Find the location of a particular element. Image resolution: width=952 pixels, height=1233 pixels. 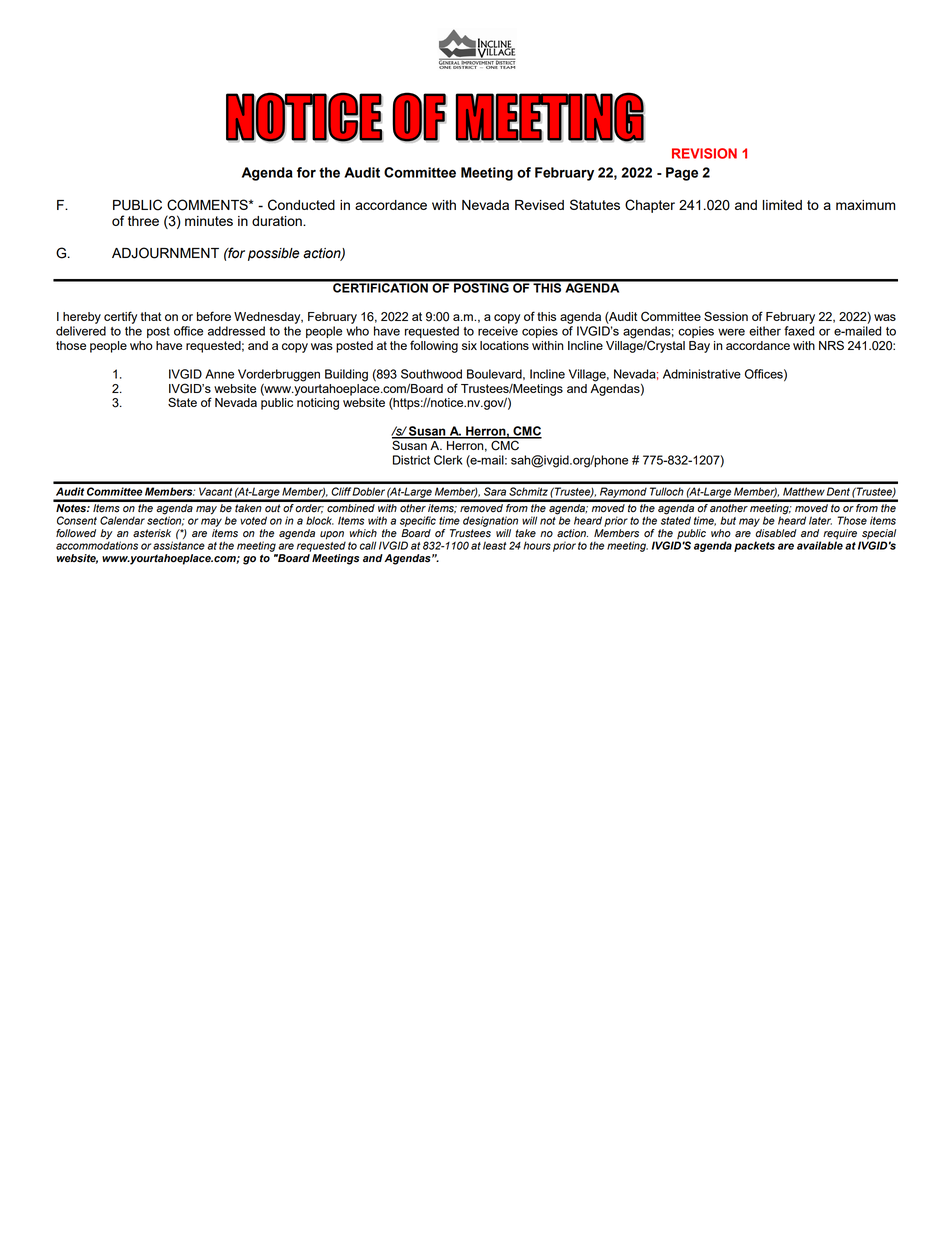

least is located at coordinates (494, 545).
